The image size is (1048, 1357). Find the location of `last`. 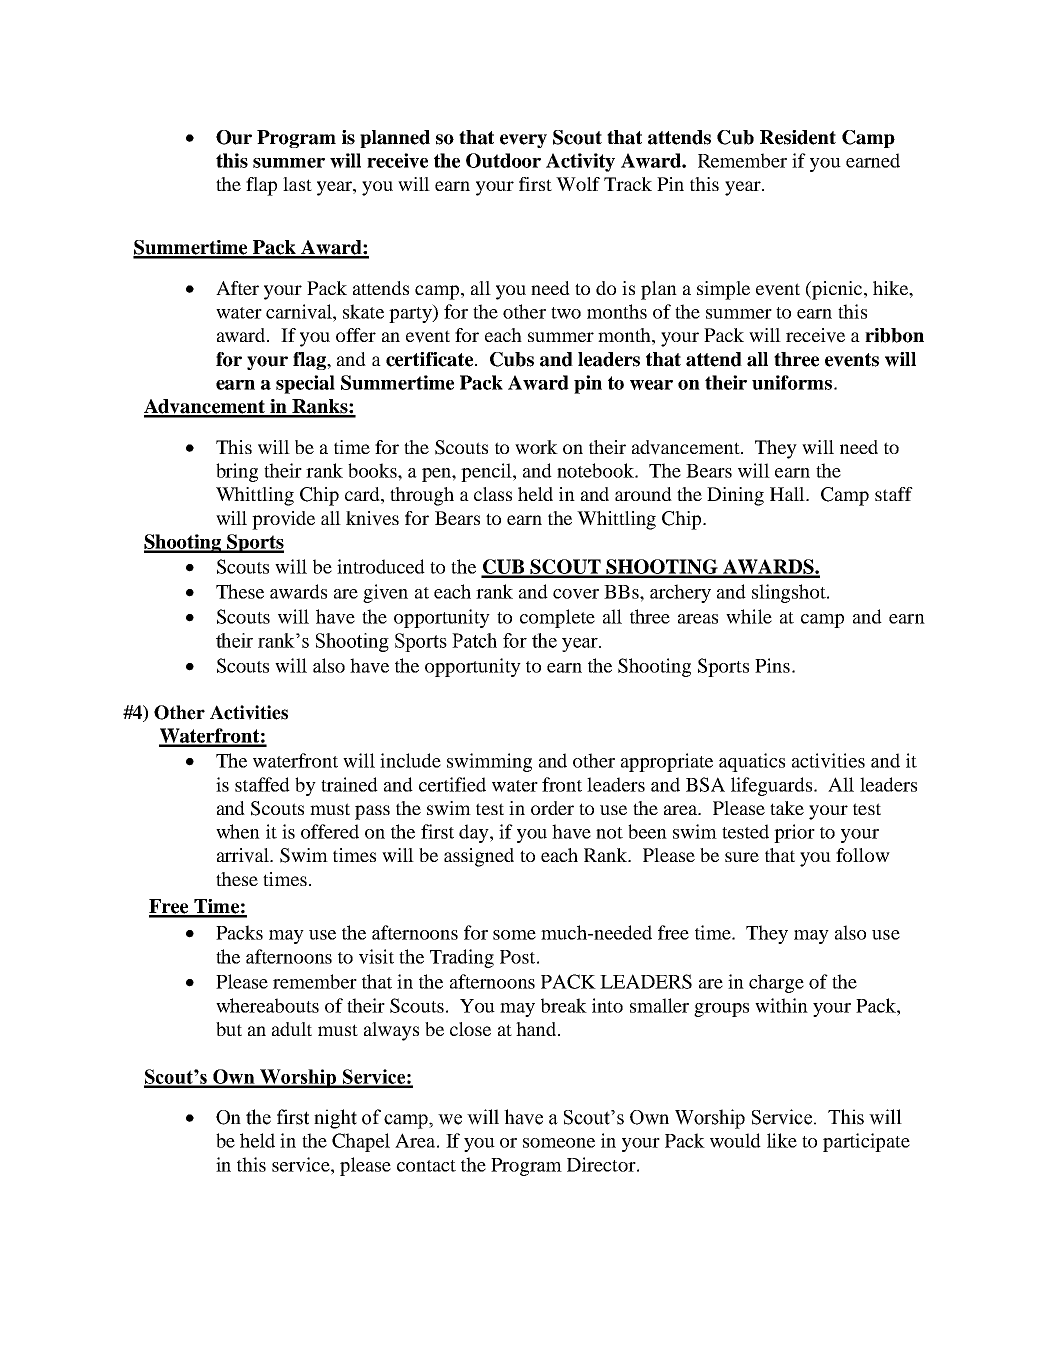

last is located at coordinates (297, 184).
